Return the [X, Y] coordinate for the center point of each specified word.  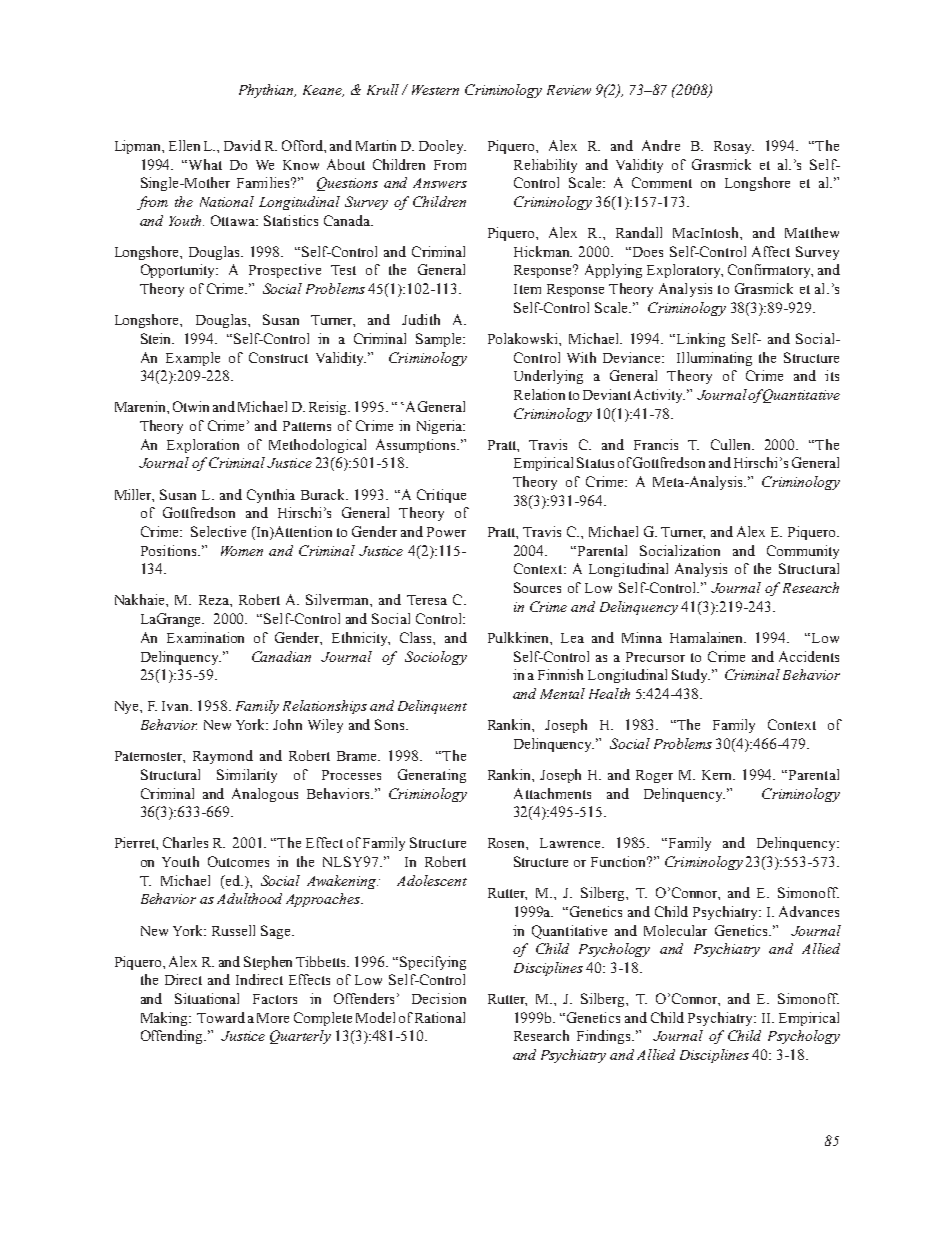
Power [446, 532]
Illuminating [714, 359]
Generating [432, 776]
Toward [221, 1017]
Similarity [247, 776]
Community [803, 552]
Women [242, 551]
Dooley [442, 147]
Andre [661, 145]
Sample [440, 340]
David [242, 145]
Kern [718, 775]
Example [193, 359]
